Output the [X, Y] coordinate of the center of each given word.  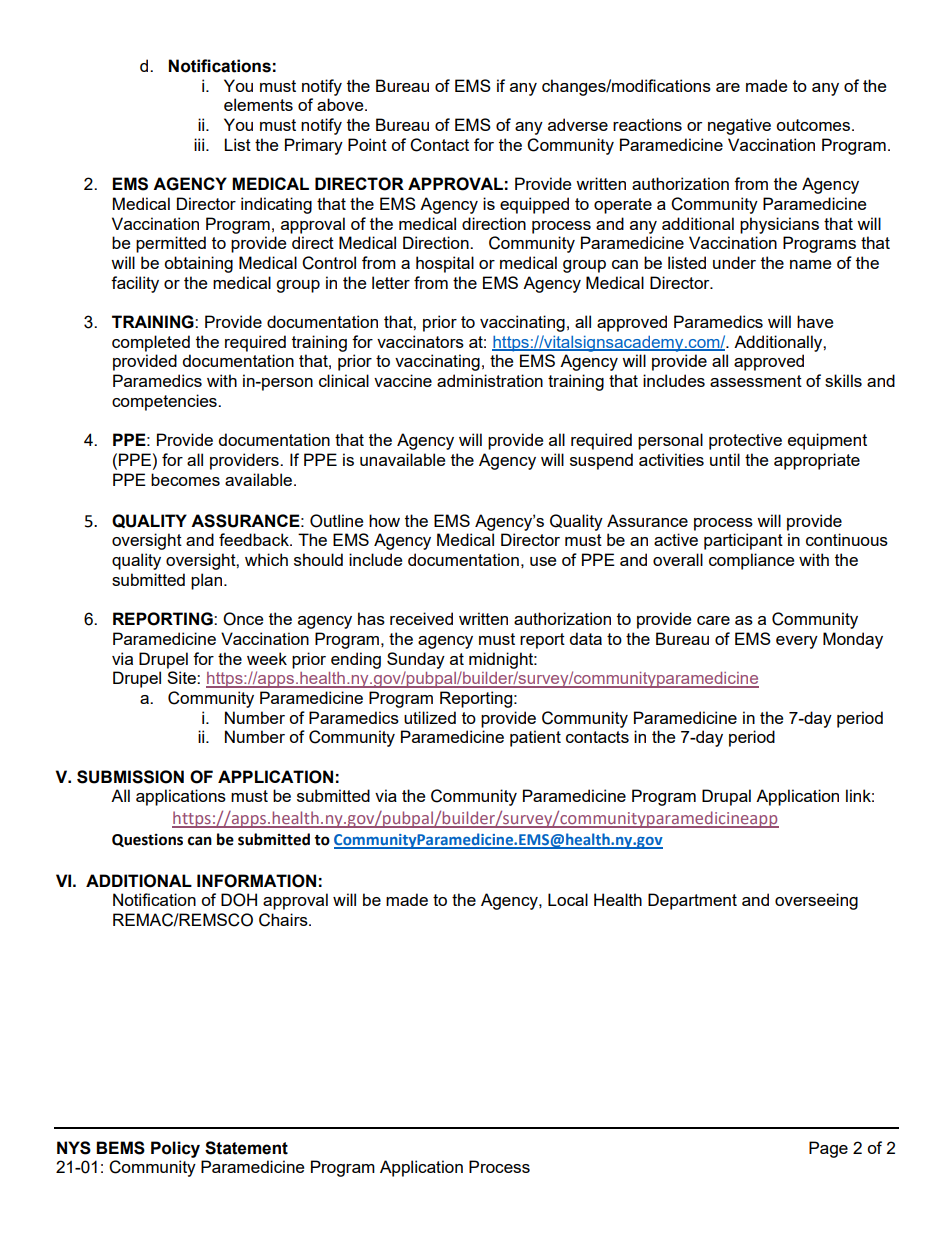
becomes [185, 479]
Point [367, 144]
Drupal [726, 797]
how [384, 520]
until [725, 459]
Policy [175, 1149]
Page [828, 1149]
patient [535, 738]
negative [739, 126]
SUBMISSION [130, 777]
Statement [246, 1148]
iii [200, 144]
